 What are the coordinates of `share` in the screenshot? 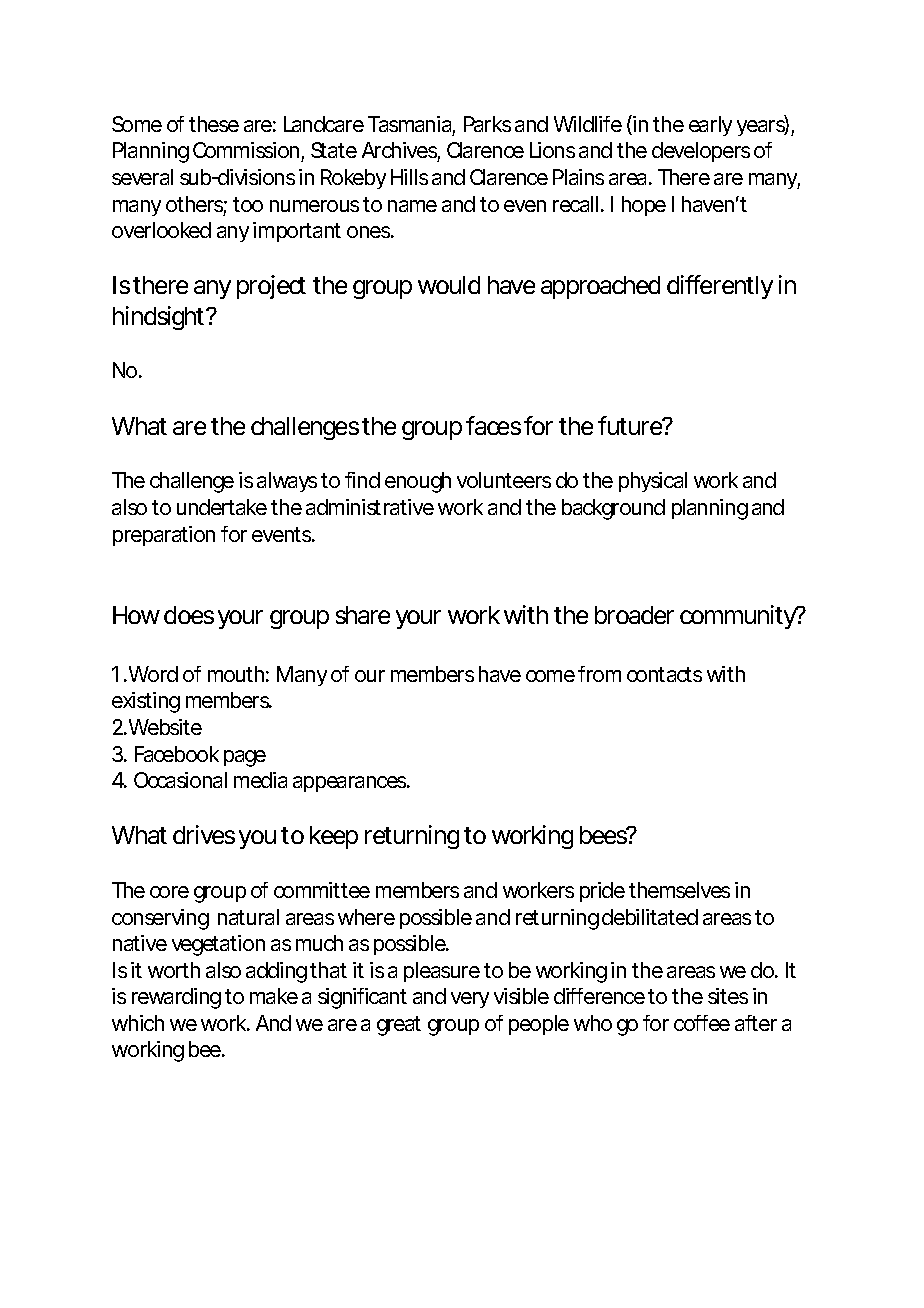 It's located at (363, 615).
